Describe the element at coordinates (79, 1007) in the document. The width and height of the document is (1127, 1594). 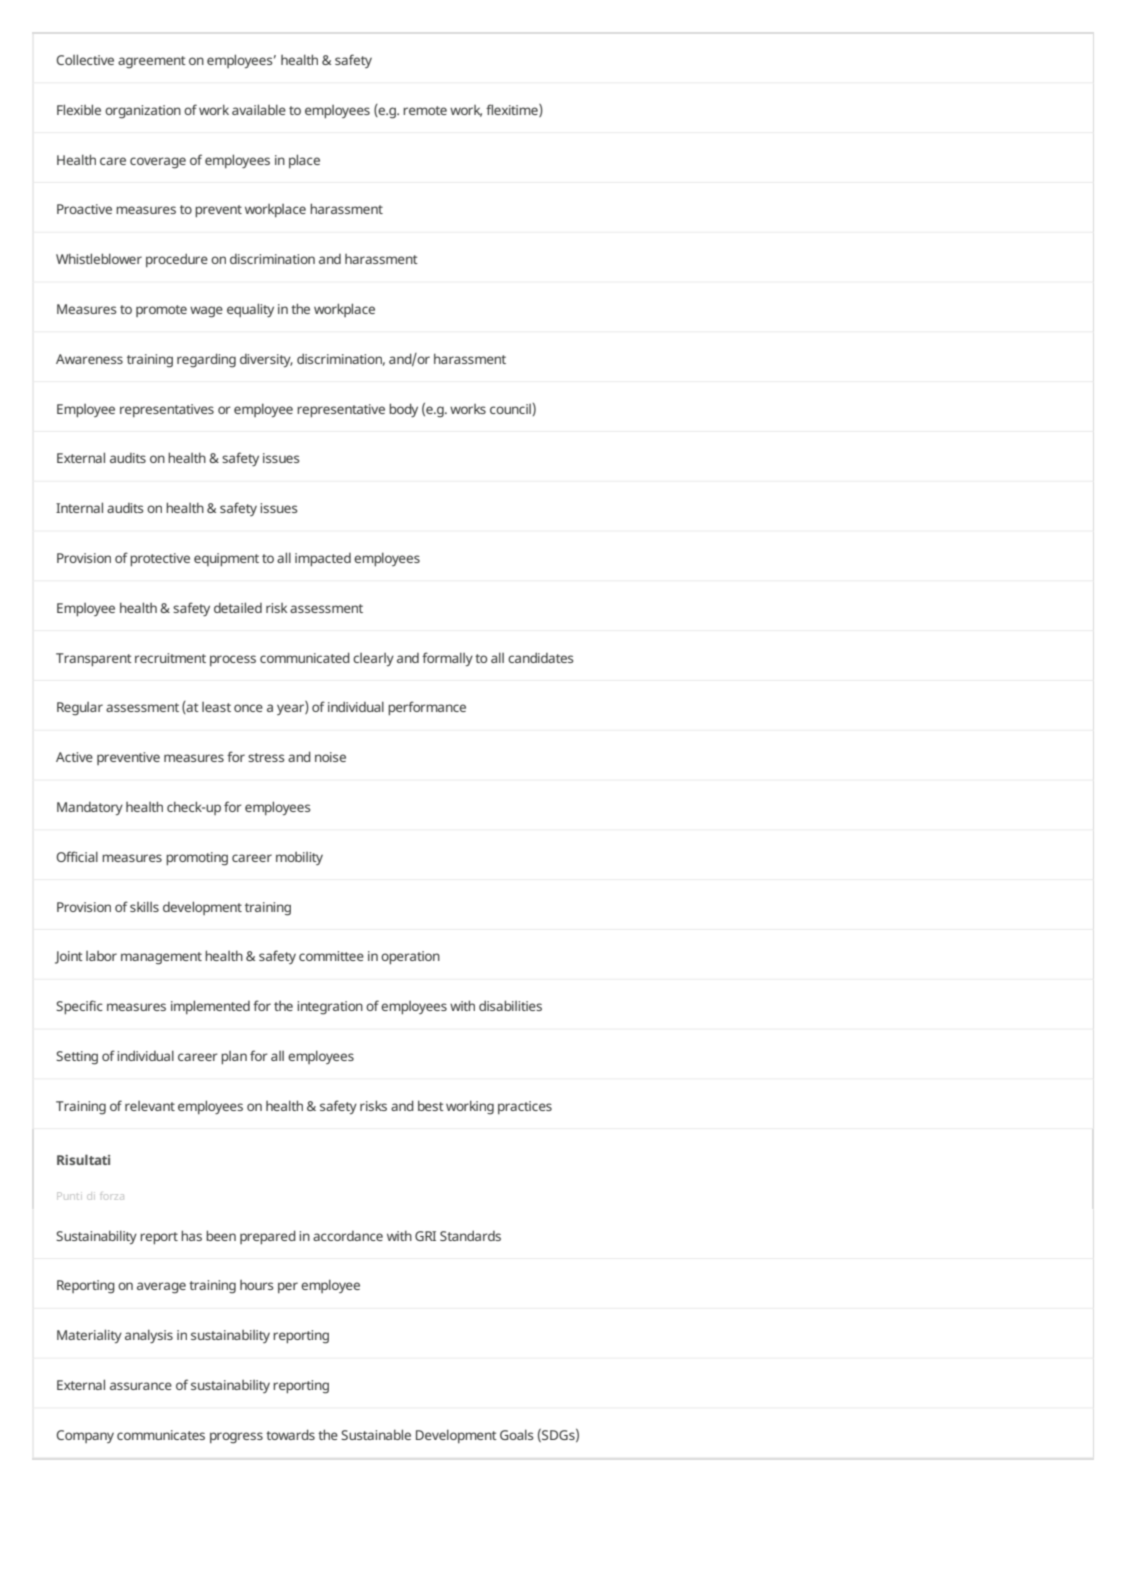
I see `Specific` at that location.
